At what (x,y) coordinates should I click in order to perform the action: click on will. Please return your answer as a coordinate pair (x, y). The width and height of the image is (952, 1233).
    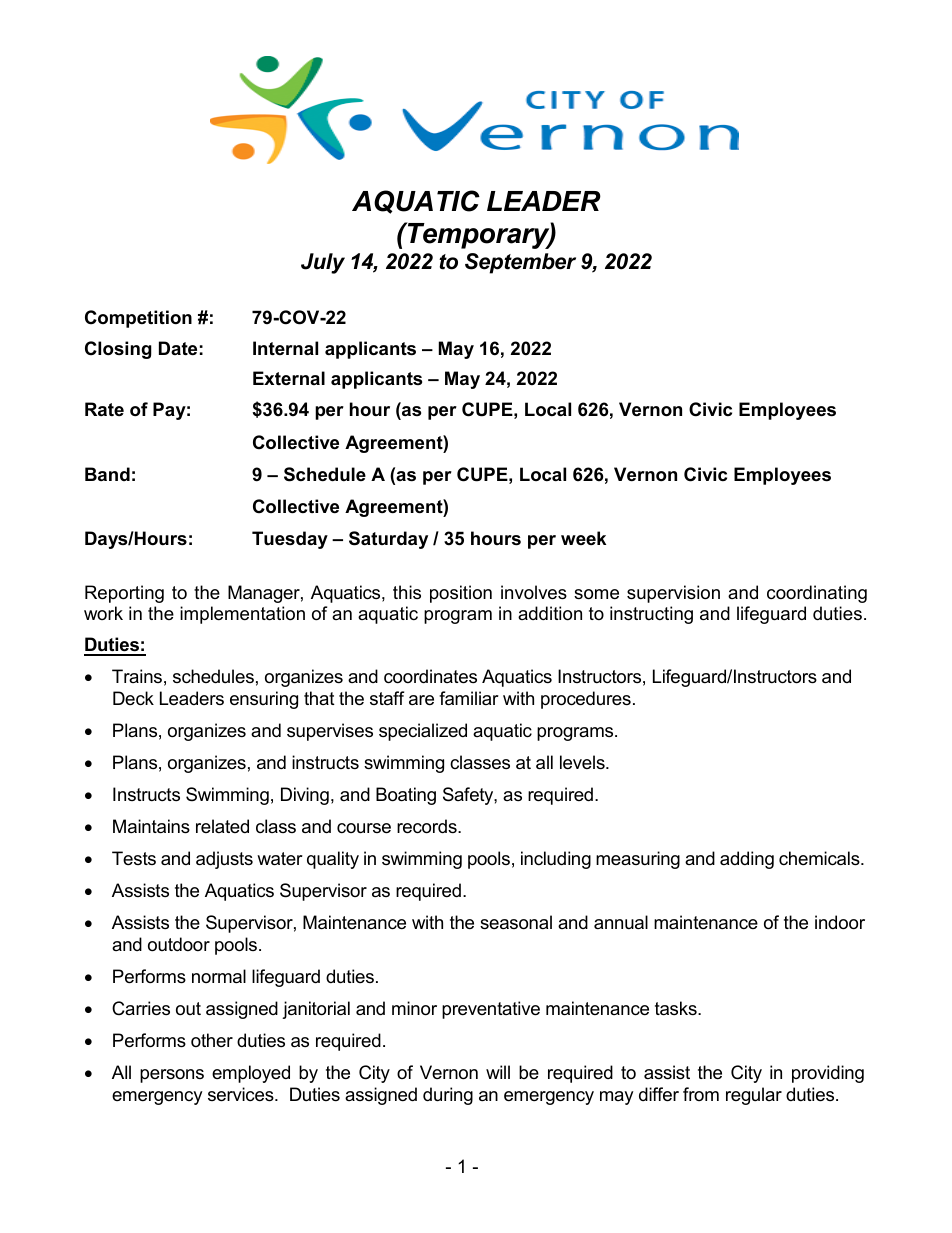
    Looking at the image, I should click on (498, 1072).
